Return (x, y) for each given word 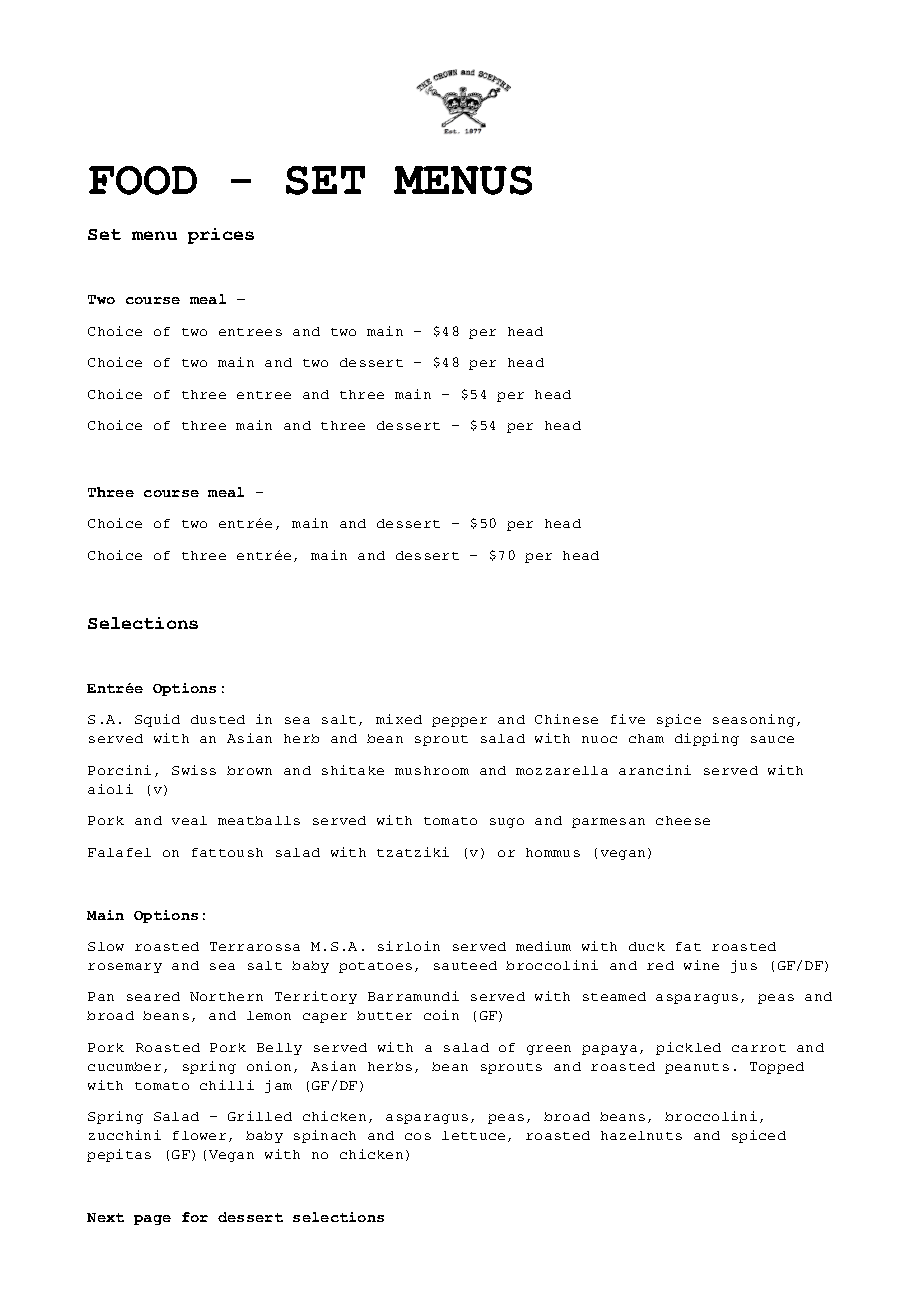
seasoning (755, 720)
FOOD (143, 180)
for (195, 1217)
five (628, 719)
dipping (707, 739)
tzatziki (413, 852)
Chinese (566, 719)
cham (646, 738)
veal (189, 820)
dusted (218, 719)
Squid (157, 720)
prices (221, 236)
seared (153, 996)
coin (441, 1015)
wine (701, 965)
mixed (399, 719)
